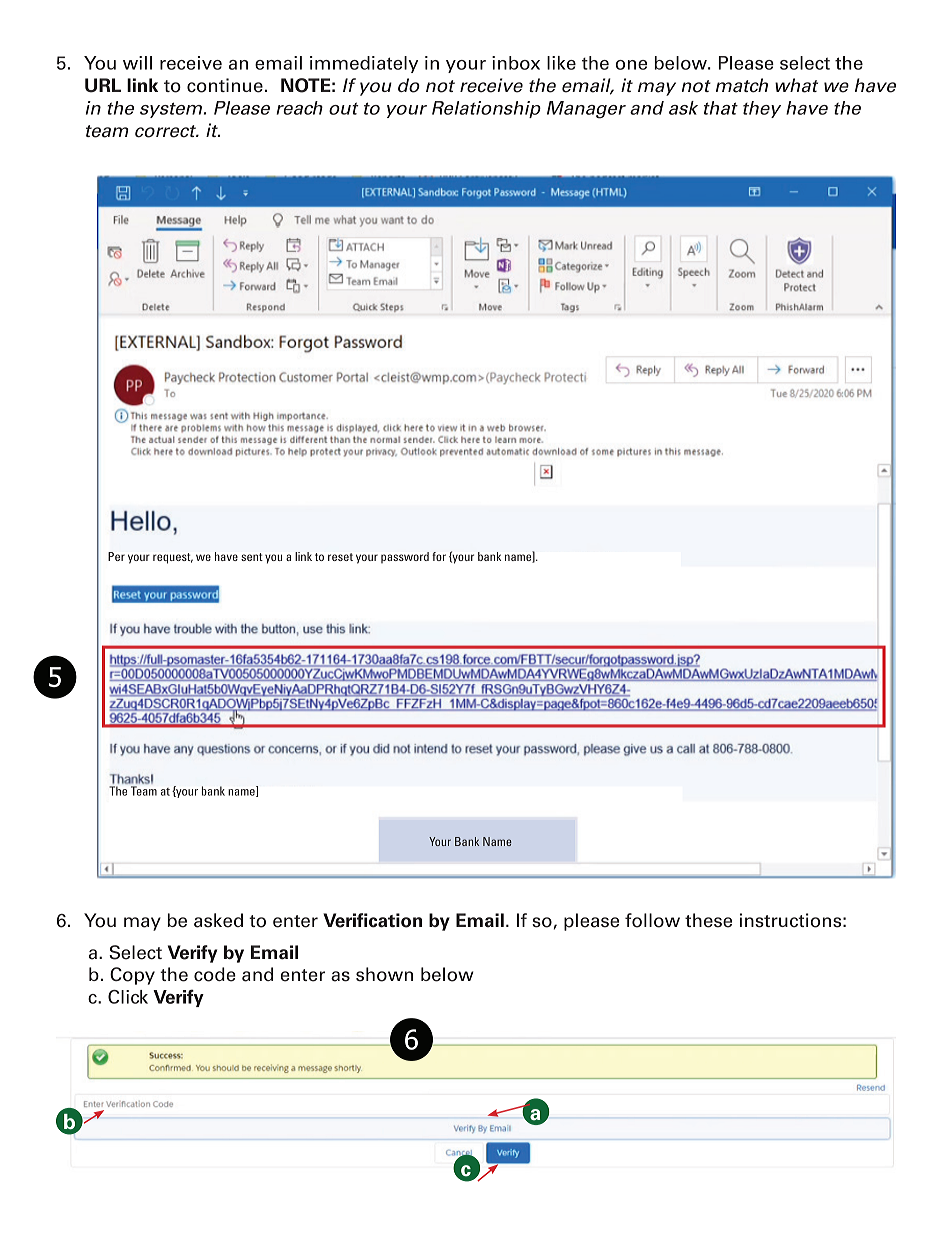 This image has width=952, height=1233. Describe the element at coordinates (215, 974) in the image. I see `code` at that location.
